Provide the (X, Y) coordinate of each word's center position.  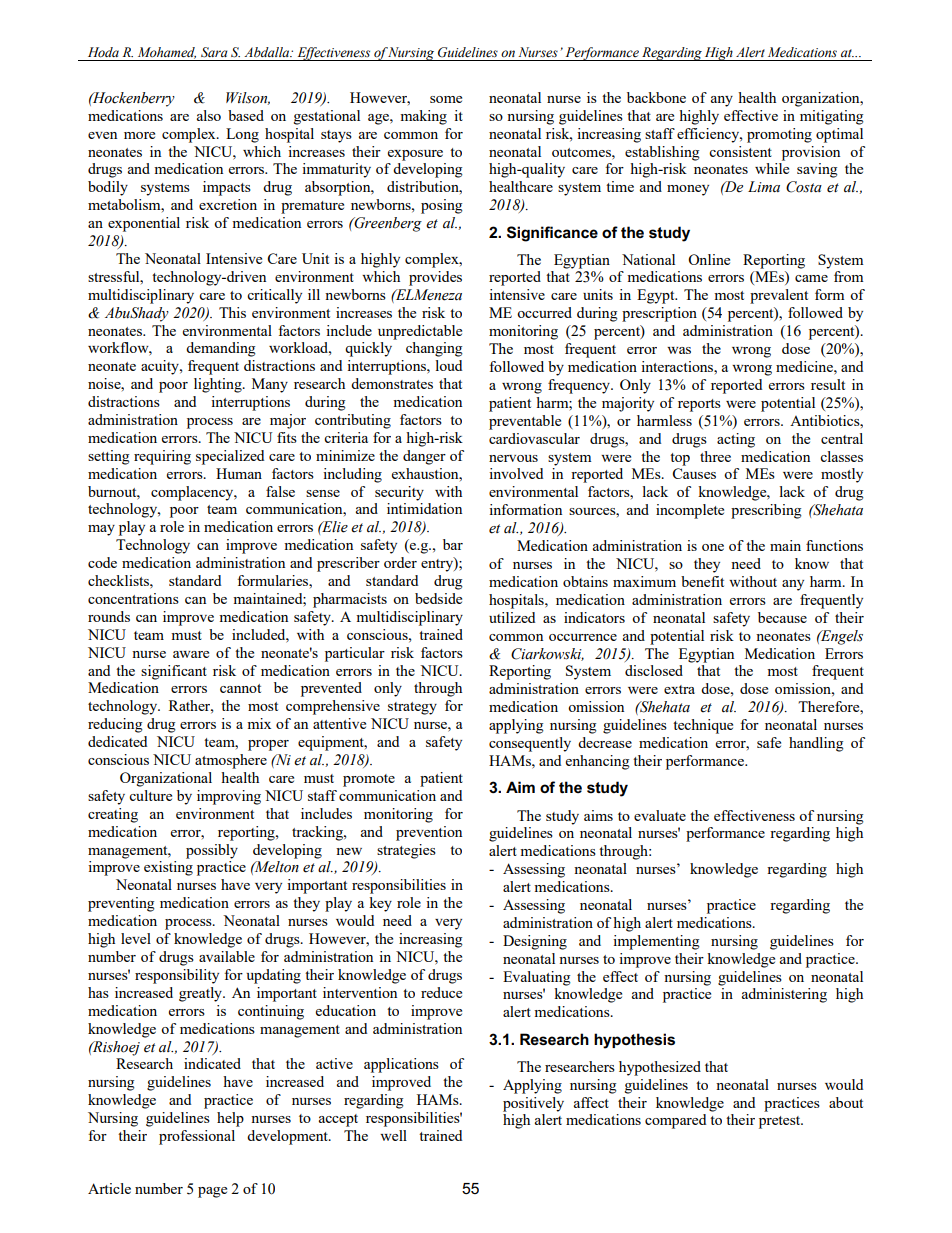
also (209, 115)
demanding (221, 349)
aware (191, 654)
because (782, 617)
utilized (512, 617)
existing (168, 868)
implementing (656, 942)
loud (449, 365)
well (393, 1135)
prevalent (779, 296)
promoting (779, 135)
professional (197, 1137)
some (446, 99)
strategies (406, 851)
